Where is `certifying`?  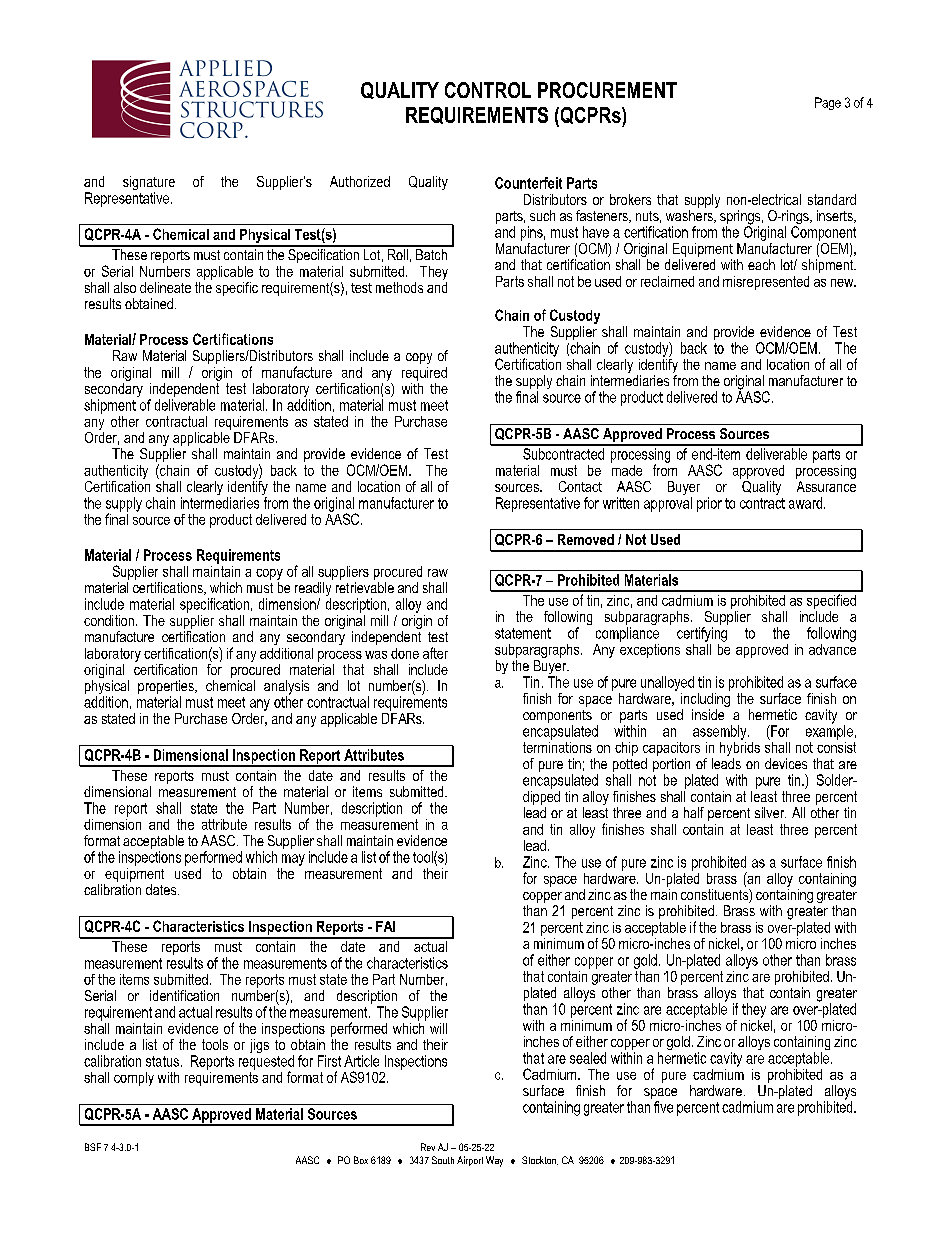
certifying is located at coordinates (702, 634).
